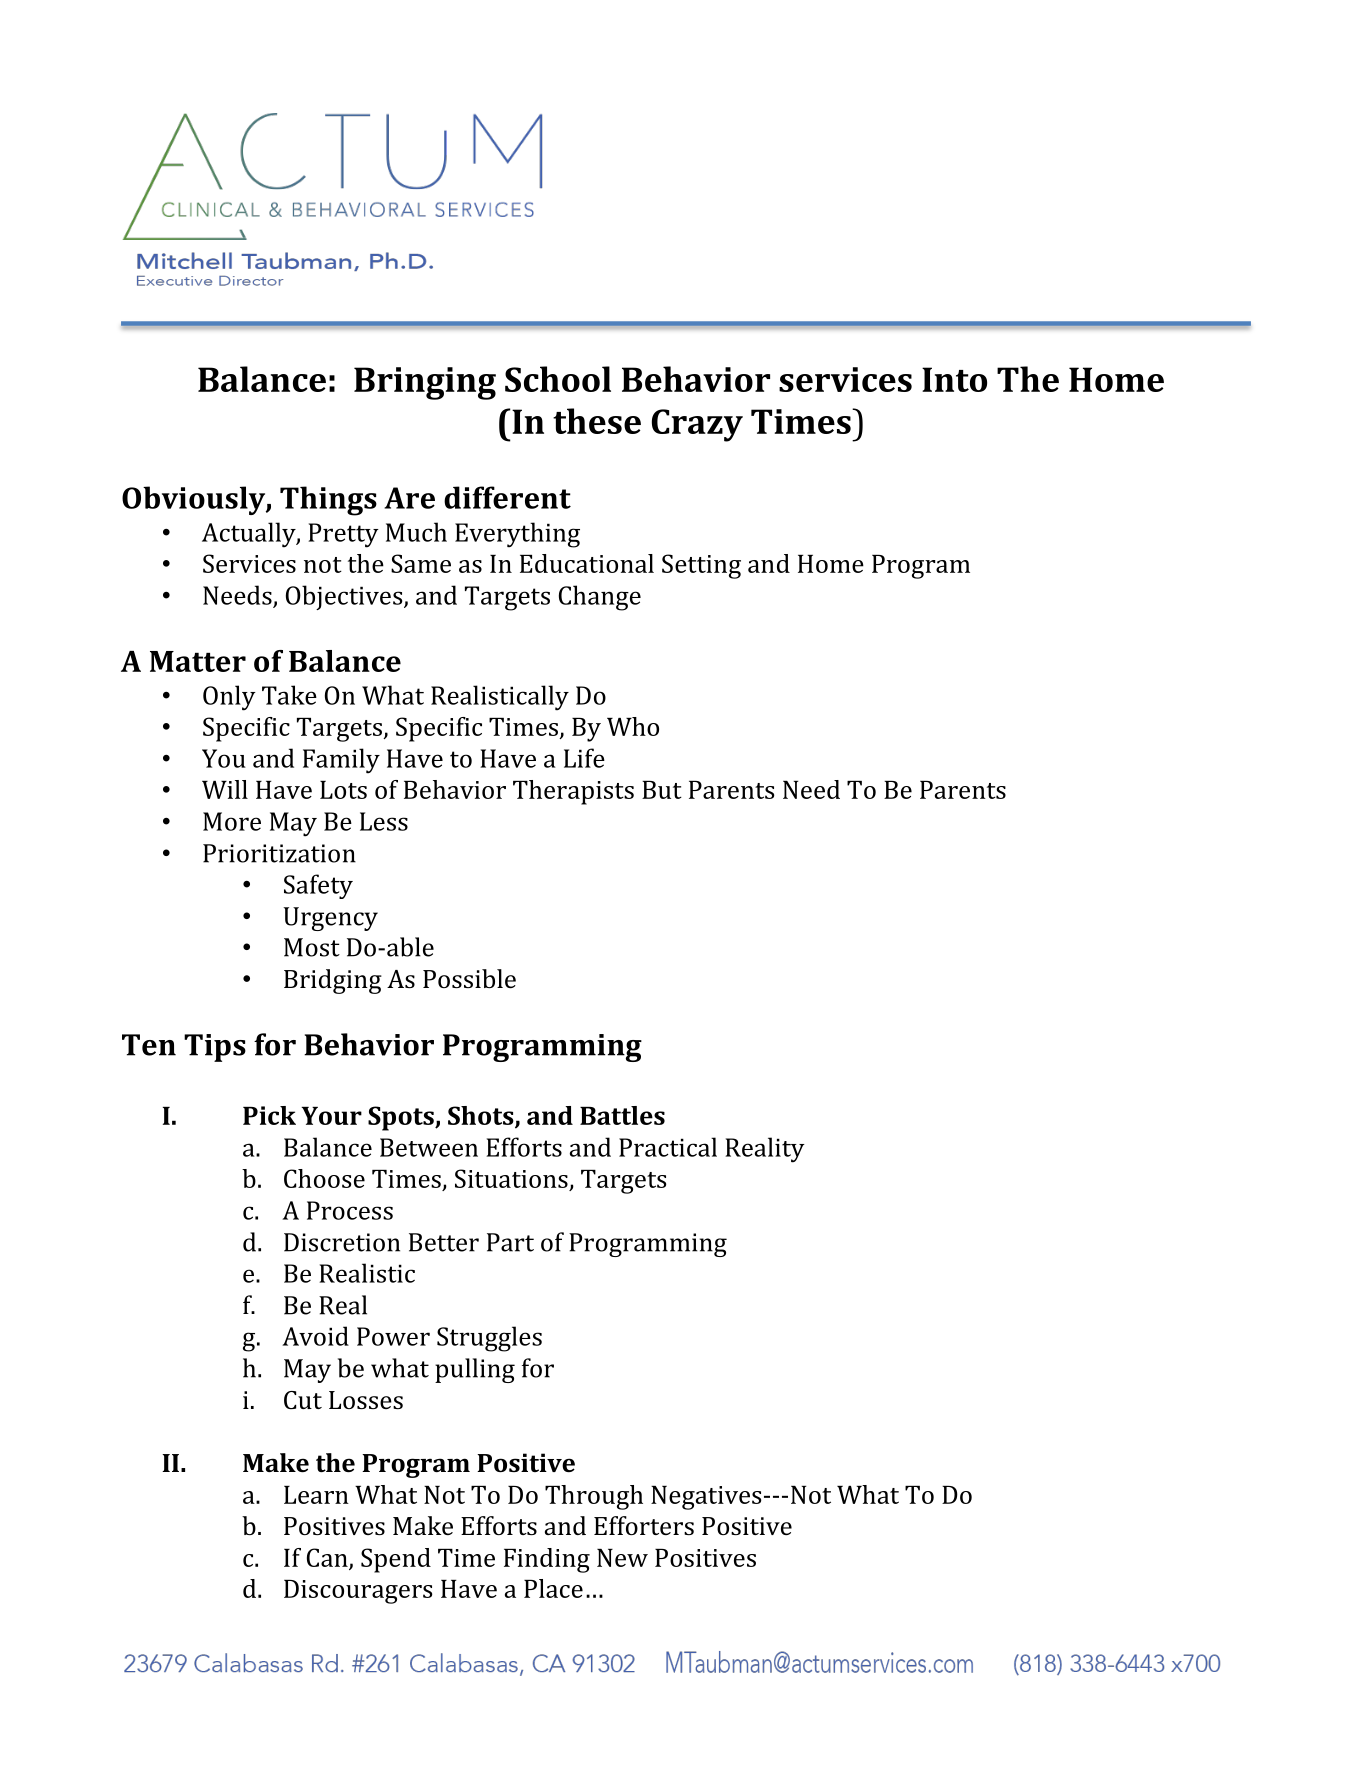 The width and height of the page is (1372, 1776). Describe the element at coordinates (312, 947) in the page. I see `Most` at that location.
